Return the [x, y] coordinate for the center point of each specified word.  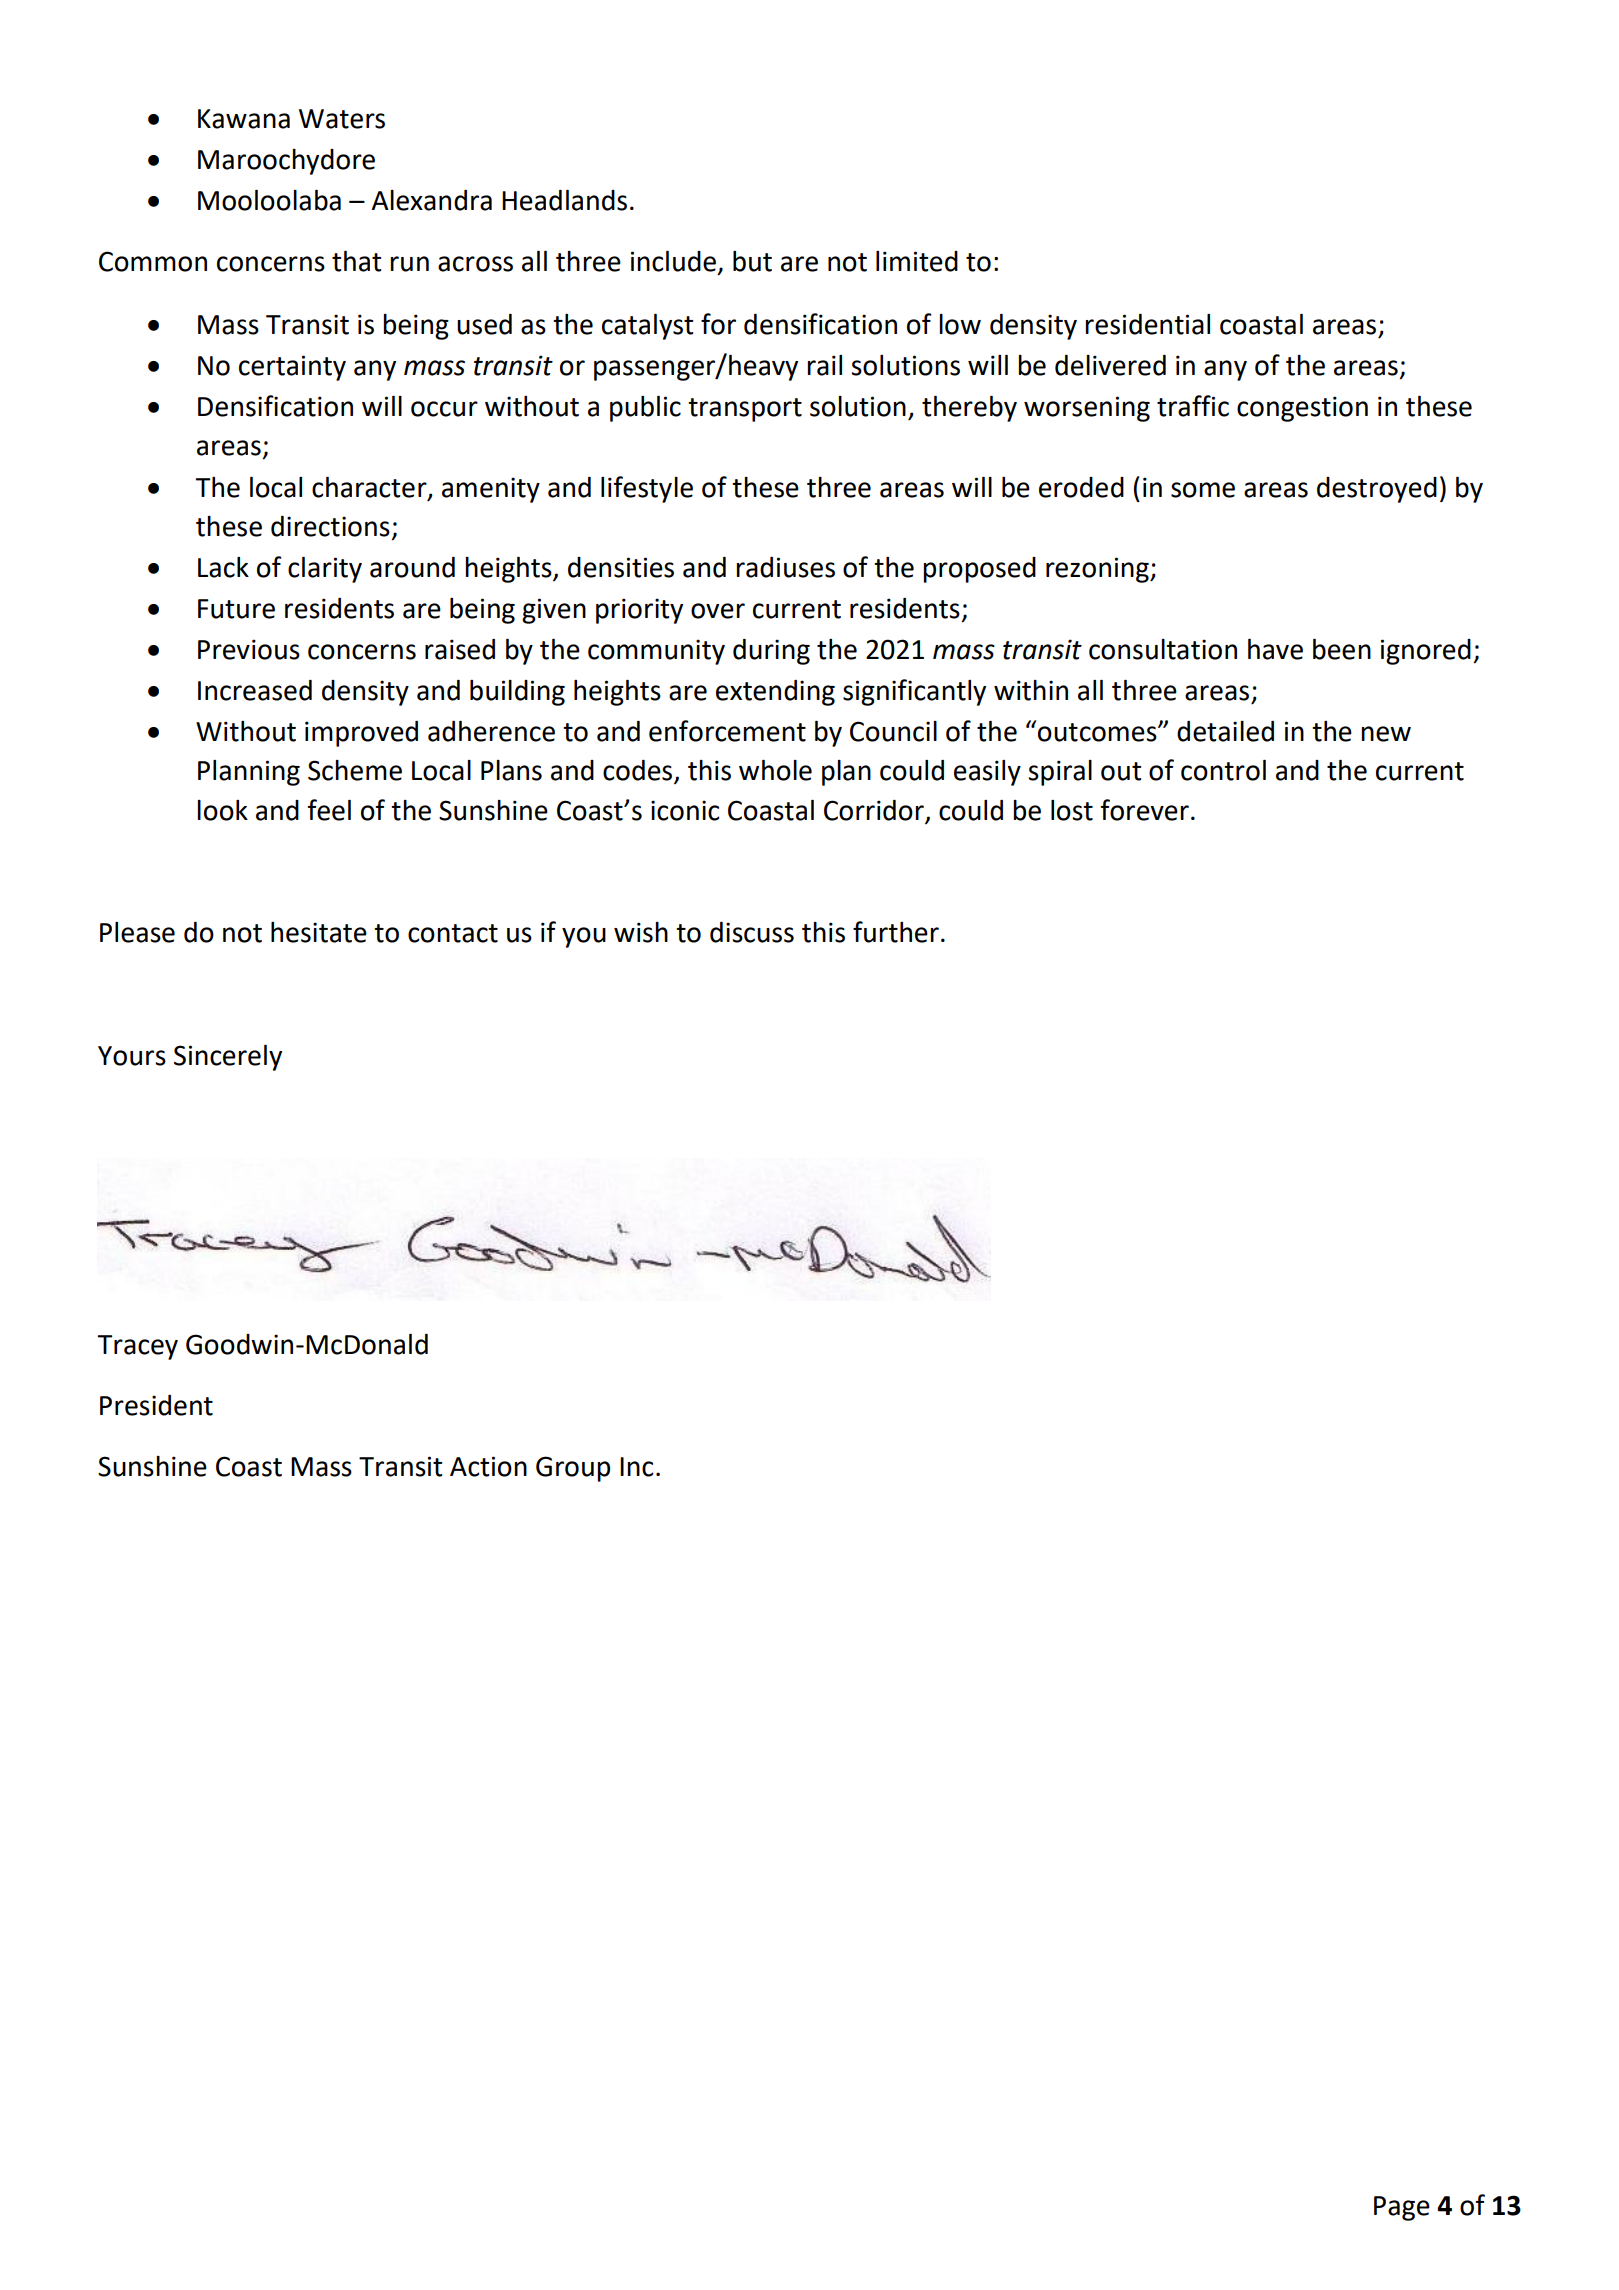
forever [1145, 810]
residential [1147, 324]
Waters [342, 119]
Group [573, 1469]
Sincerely [228, 1058]
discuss [752, 932]
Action [488, 1466]
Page [1402, 2208]
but [752, 261]
